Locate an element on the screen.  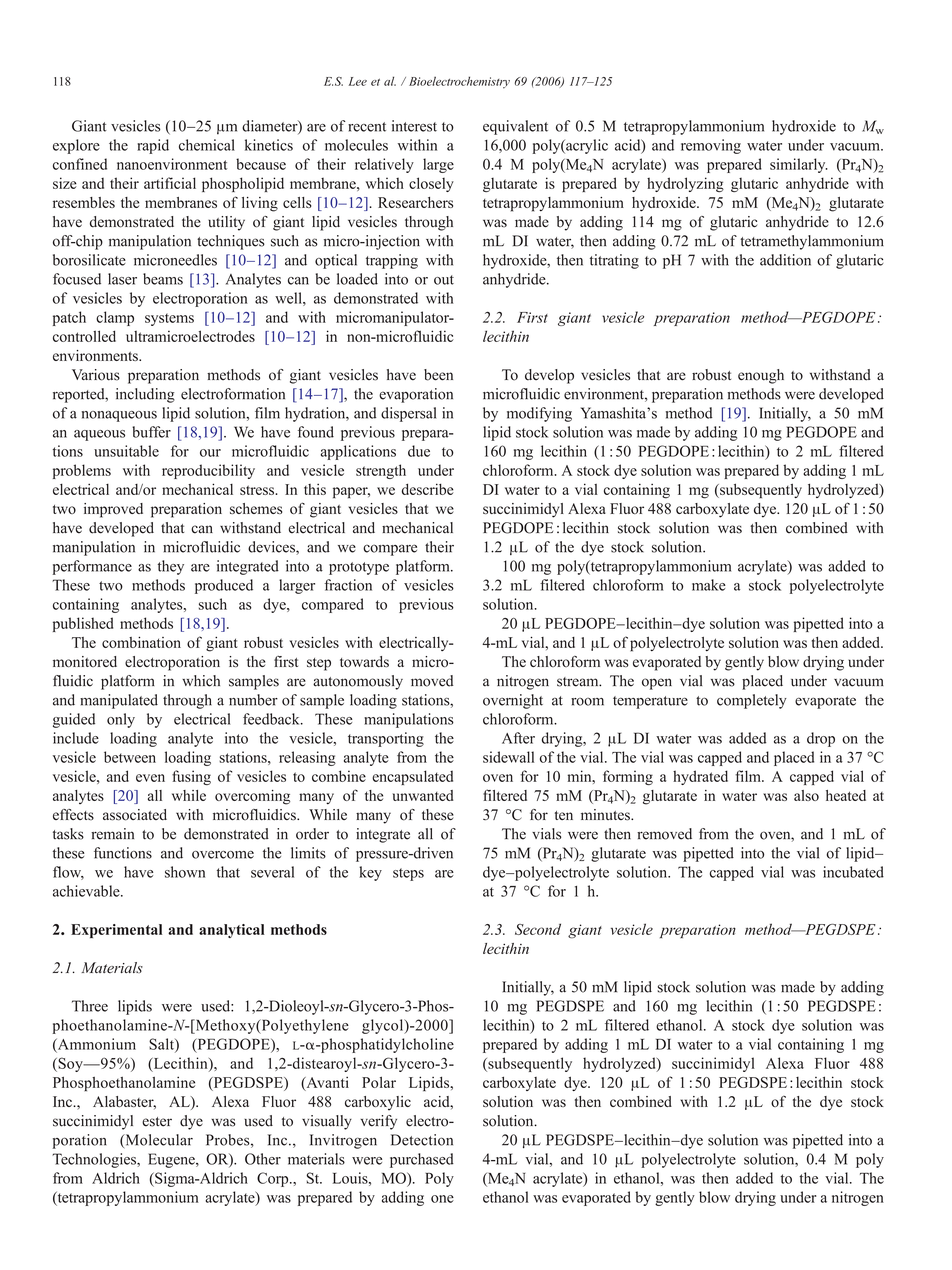
buffer is located at coordinates (151, 432).
